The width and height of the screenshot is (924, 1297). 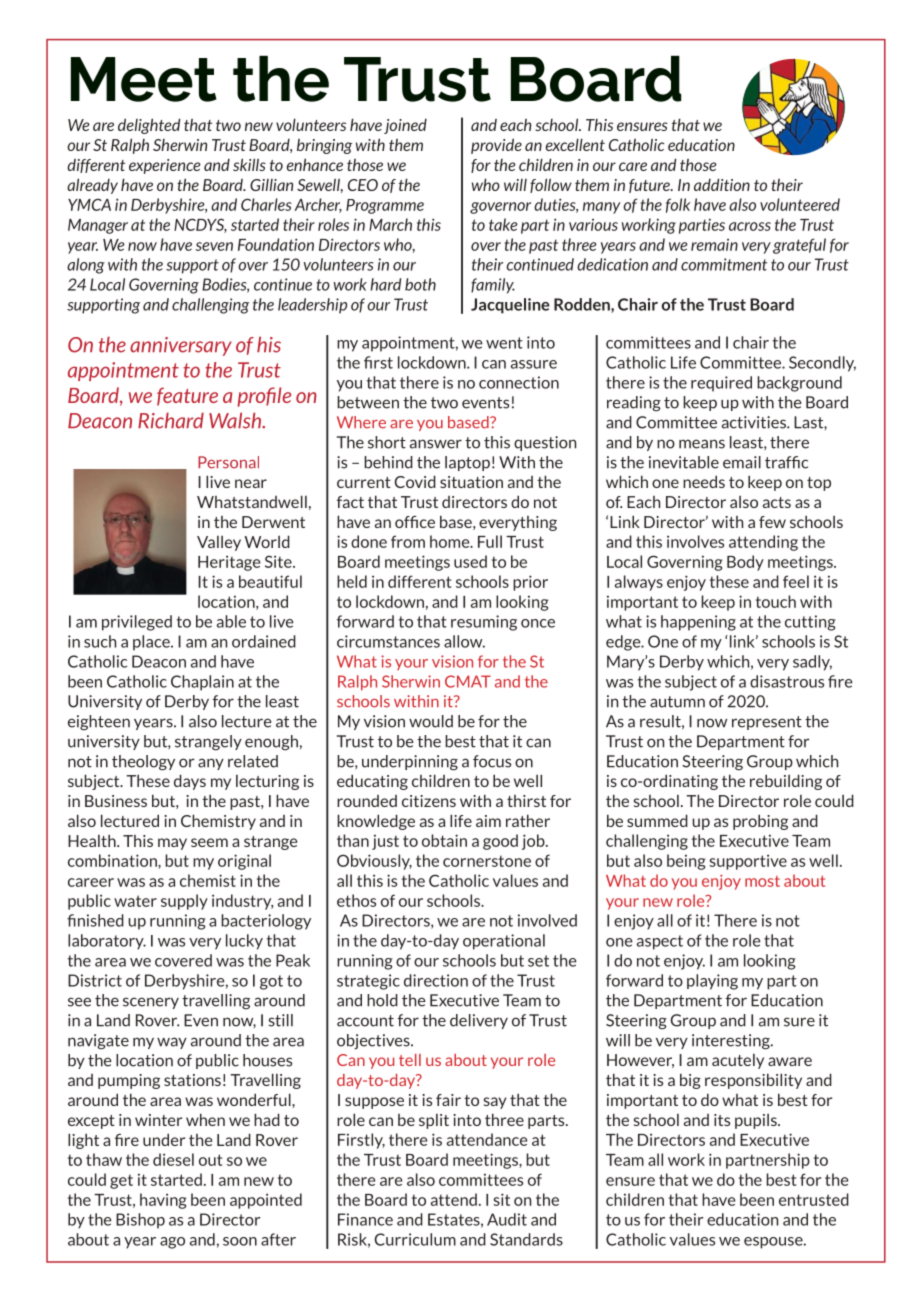 I want to click on situation, so click(x=471, y=482).
